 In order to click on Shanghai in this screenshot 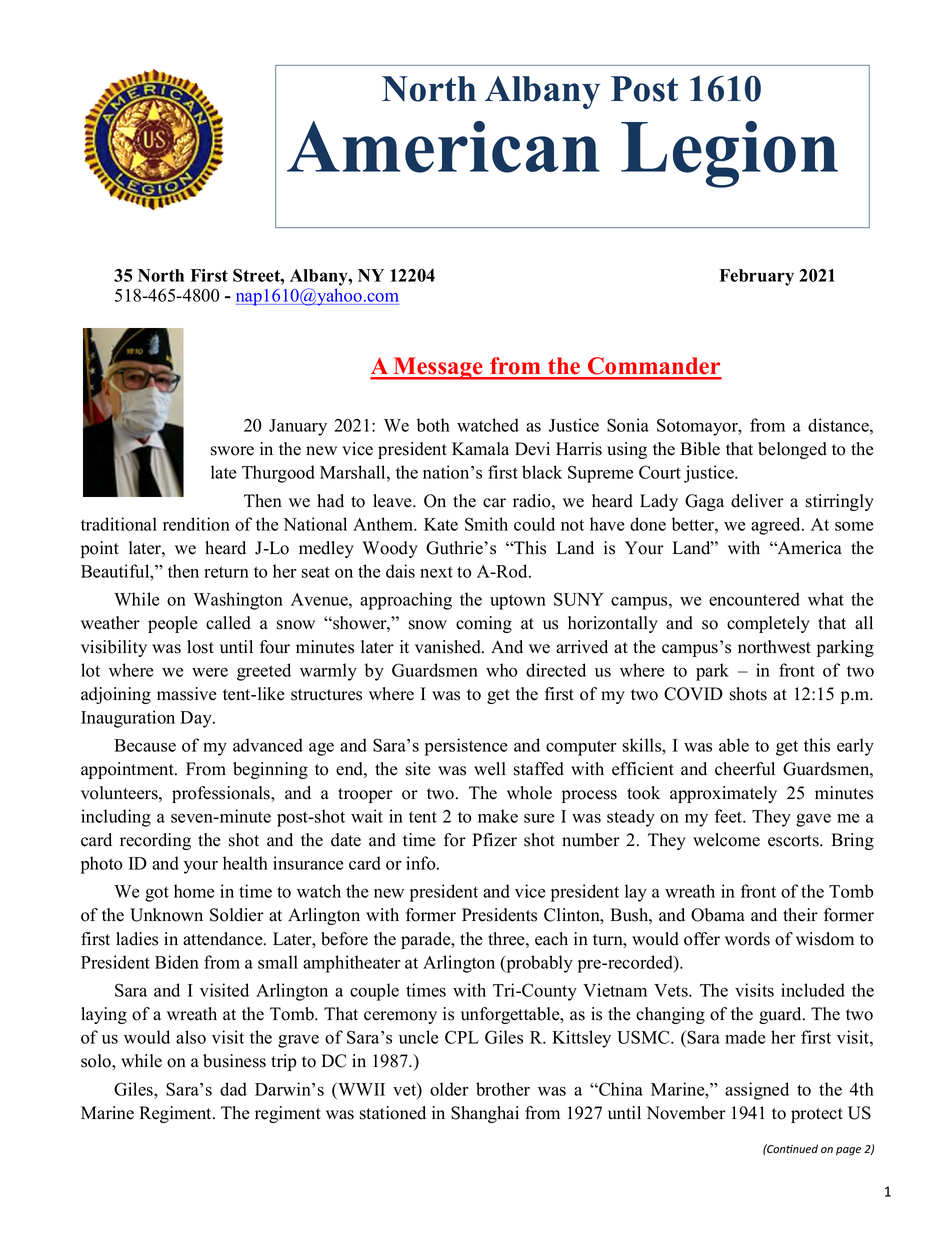, I will do `click(485, 1114)`.
